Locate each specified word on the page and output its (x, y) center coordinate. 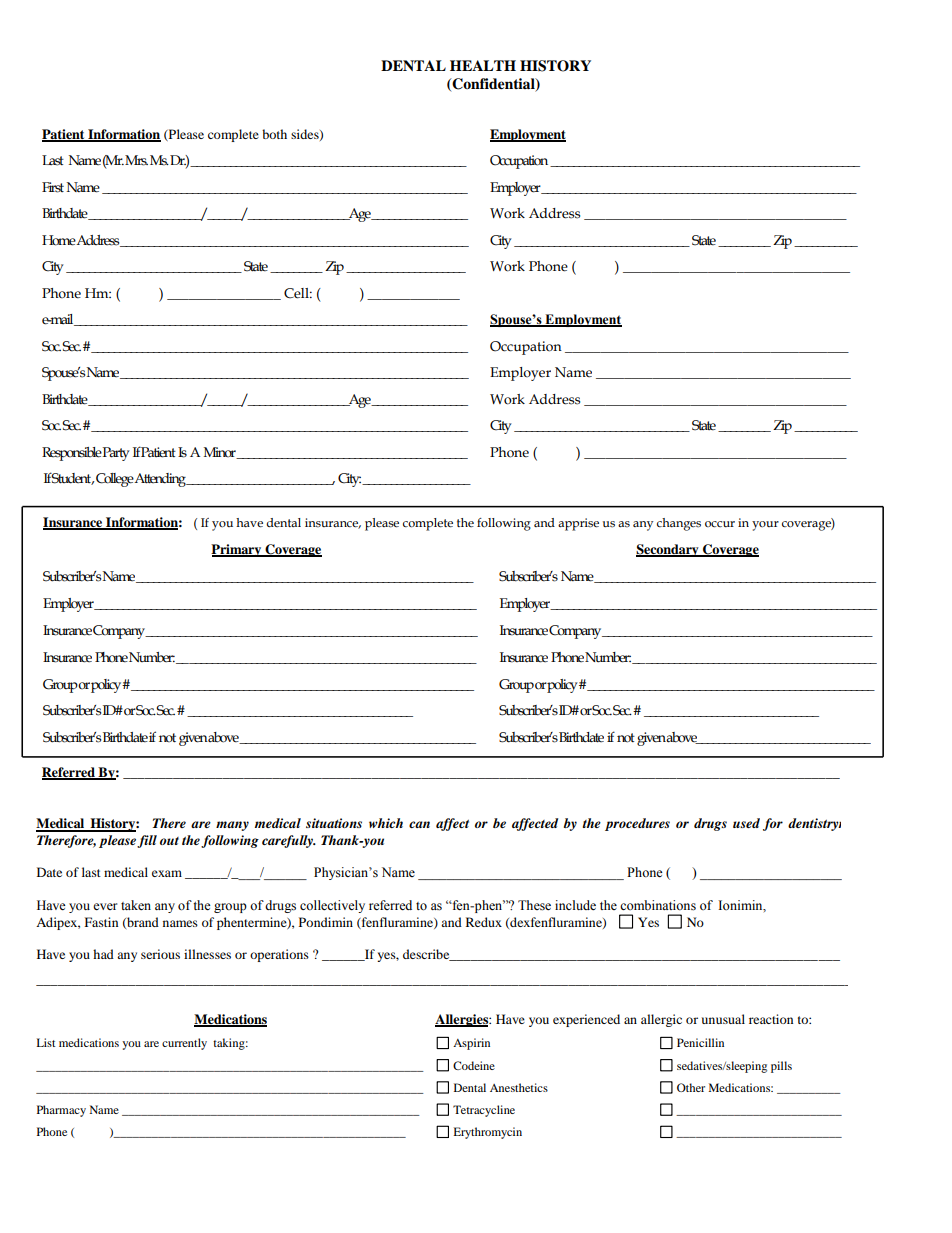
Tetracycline (484, 1111)
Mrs (136, 160)
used (746, 823)
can (419, 824)
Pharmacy (61, 1111)
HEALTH (483, 65)
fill (147, 841)
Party (116, 454)
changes (679, 524)
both (274, 134)
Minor (221, 453)
